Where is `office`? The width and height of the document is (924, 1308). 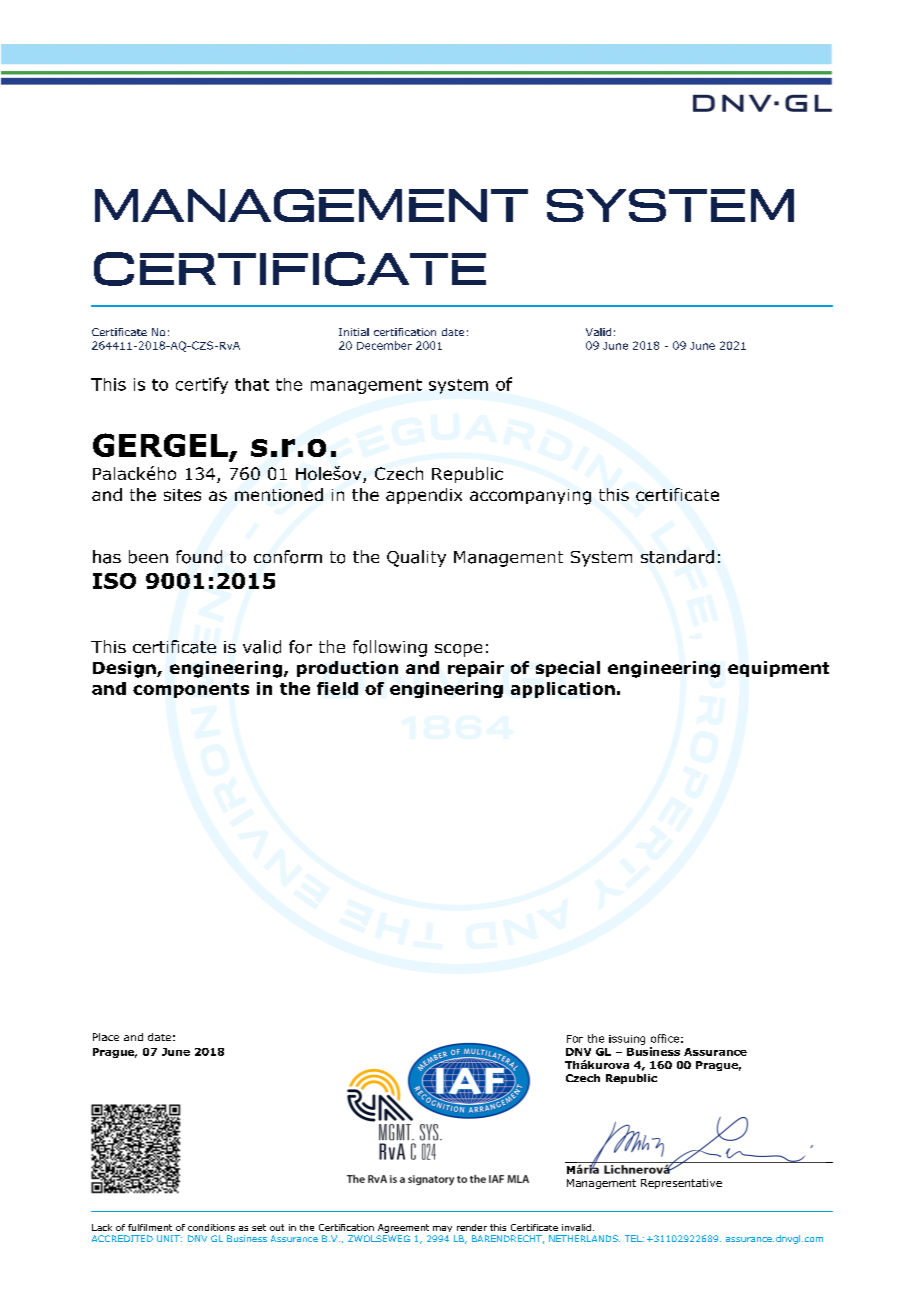 office is located at coordinates (665, 1038).
